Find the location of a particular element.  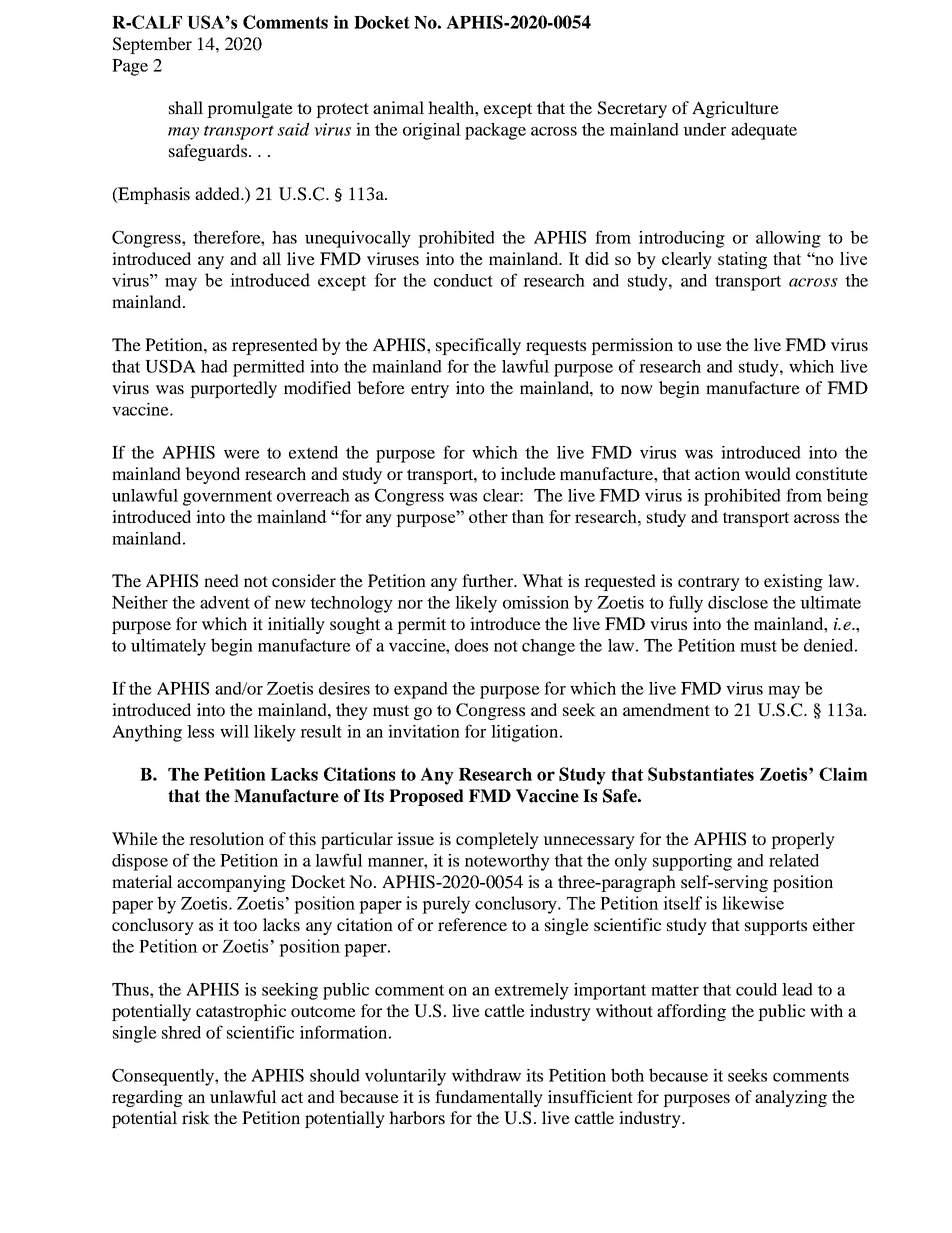

risk is located at coordinates (196, 1117).
